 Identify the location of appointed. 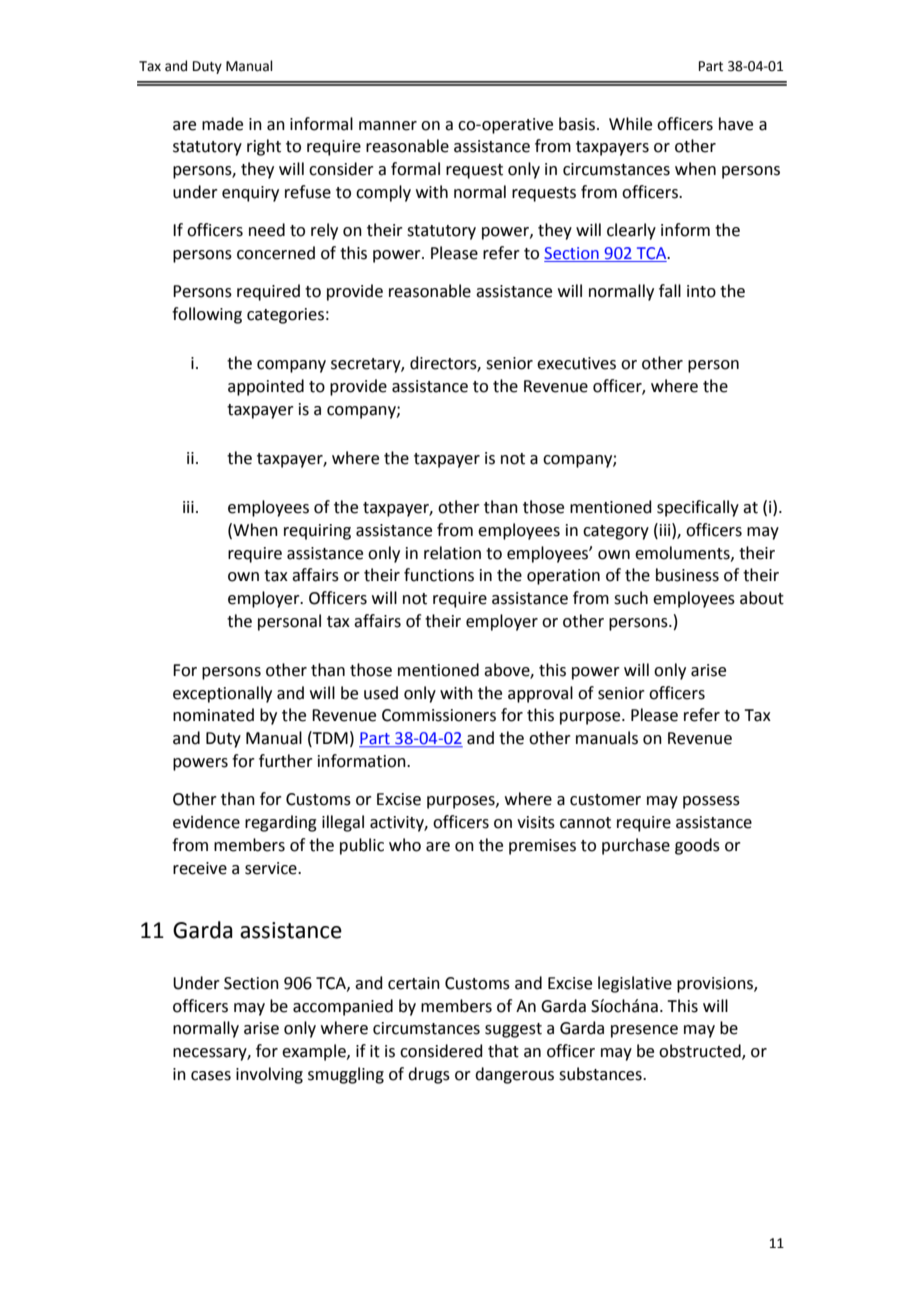
(266, 387).
